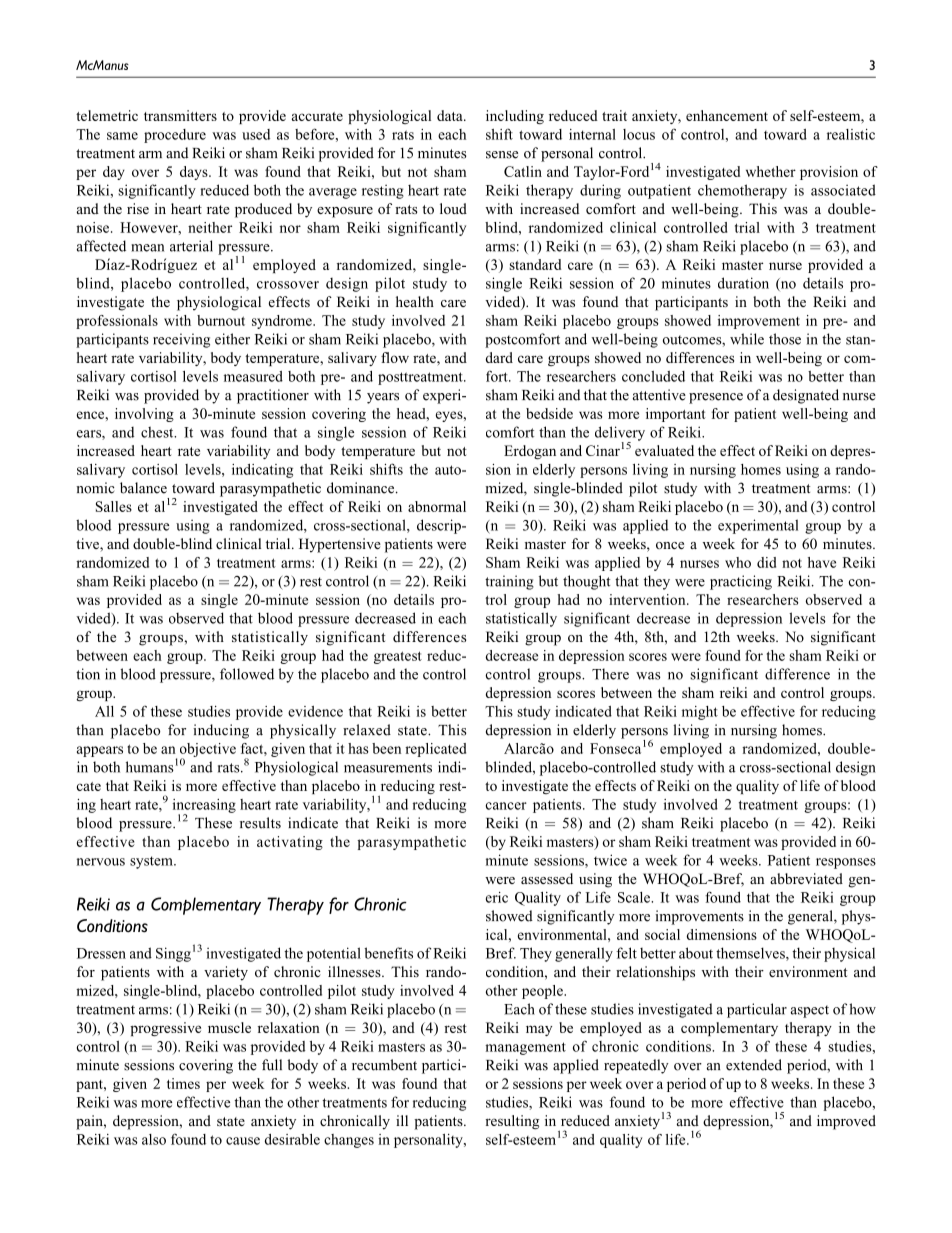 This screenshot has width=952, height=1233. What do you see at coordinates (747, 339) in the screenshot?
I see `while` at bounding box center [747, 339].
